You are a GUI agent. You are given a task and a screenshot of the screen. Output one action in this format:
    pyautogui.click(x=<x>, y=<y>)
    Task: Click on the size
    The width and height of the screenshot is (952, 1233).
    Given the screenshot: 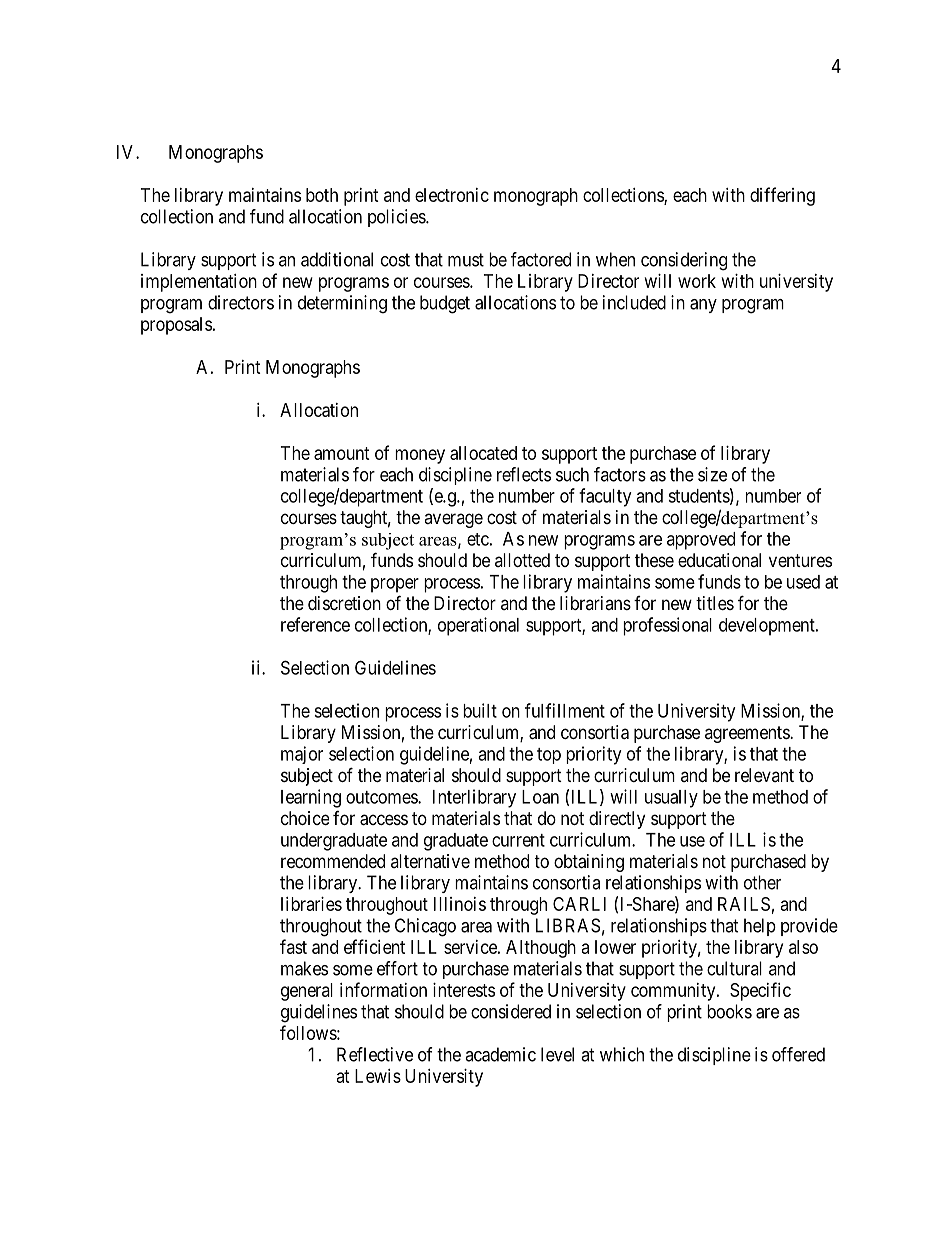 What is the action you would take?
    pyautogui.click(x=712, y=474)
